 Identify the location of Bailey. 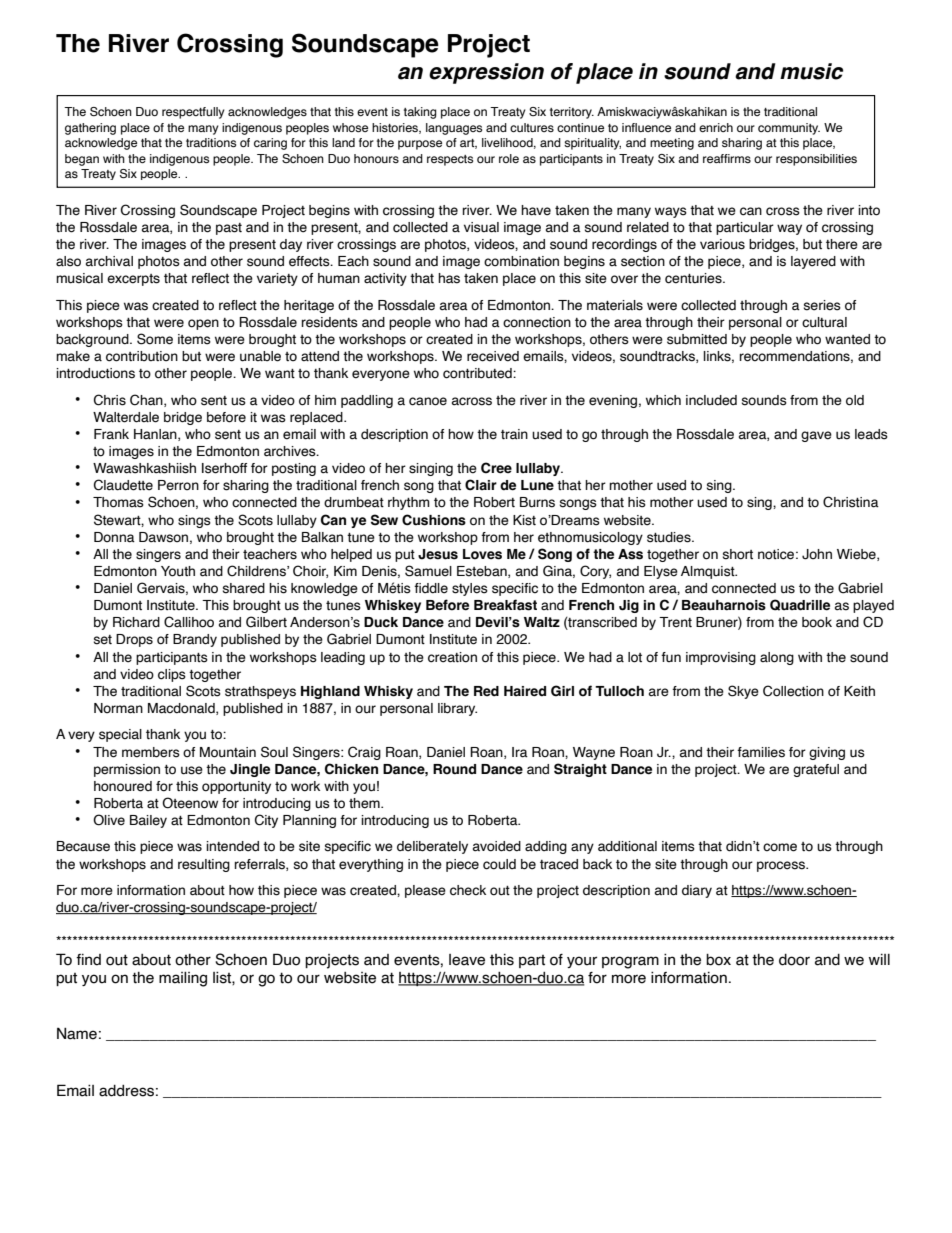
(148, 821).
